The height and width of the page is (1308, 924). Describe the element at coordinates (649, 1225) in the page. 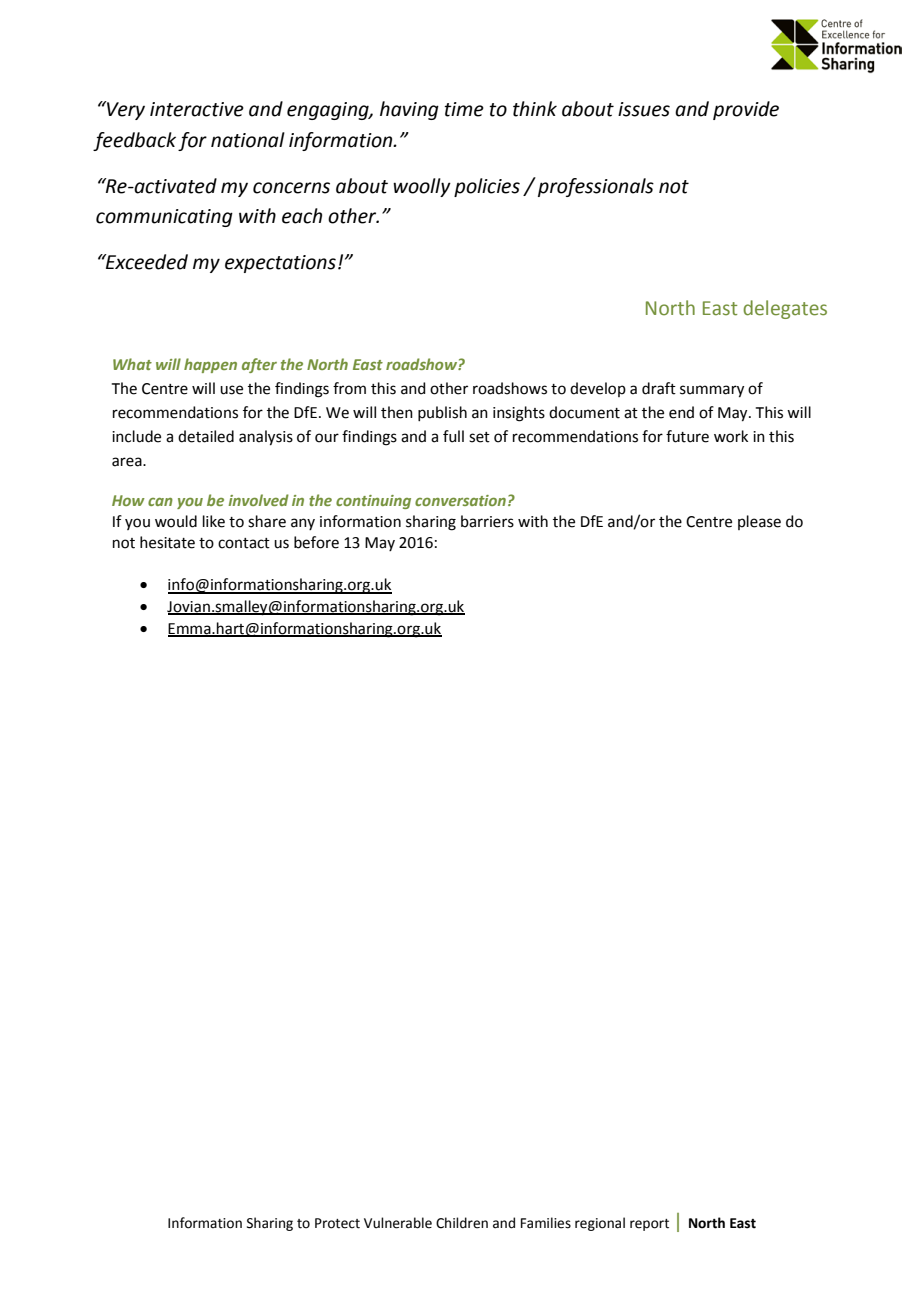

I see `report` at that location.
